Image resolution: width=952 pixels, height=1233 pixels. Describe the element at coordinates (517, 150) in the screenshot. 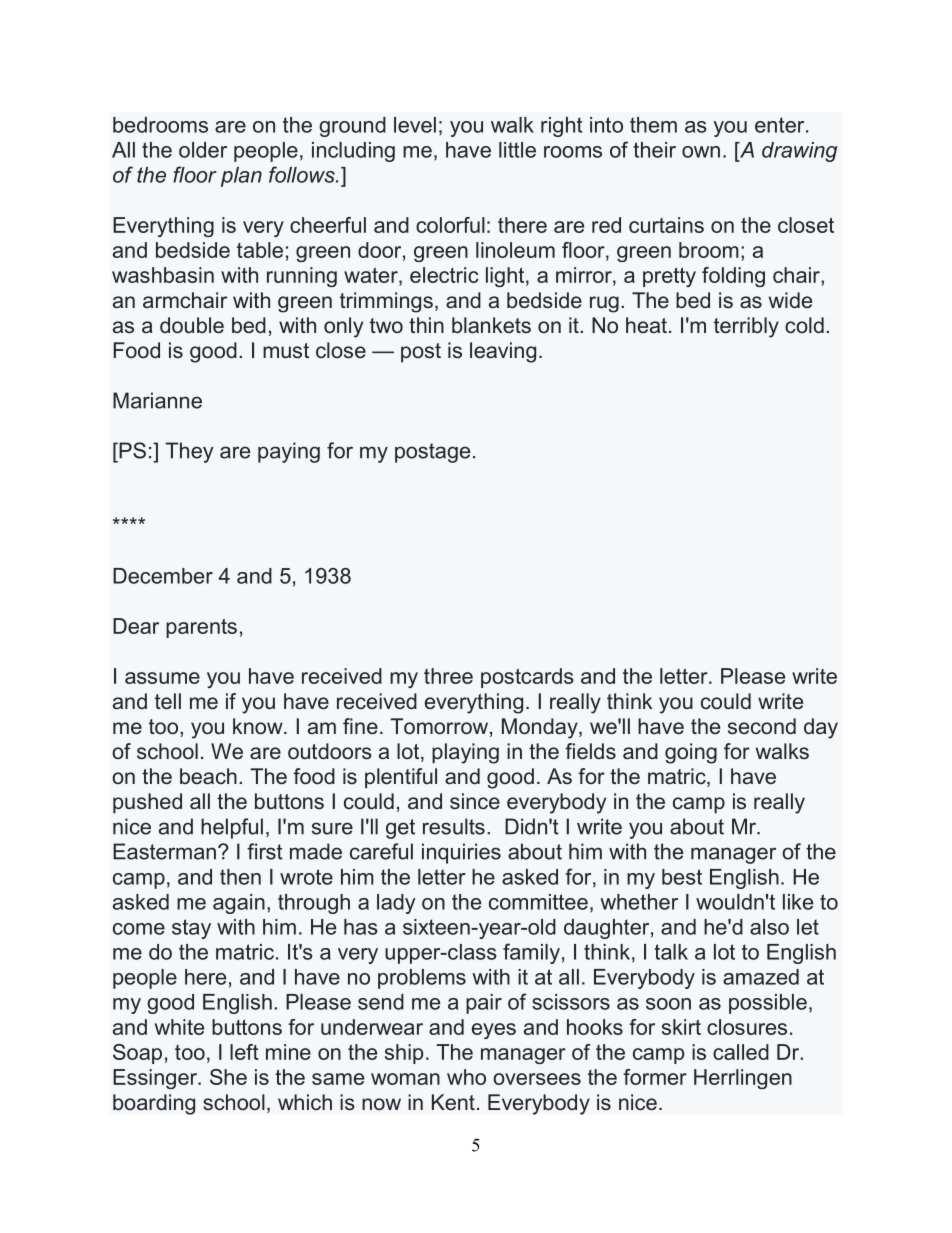

I see `little` at that location.
